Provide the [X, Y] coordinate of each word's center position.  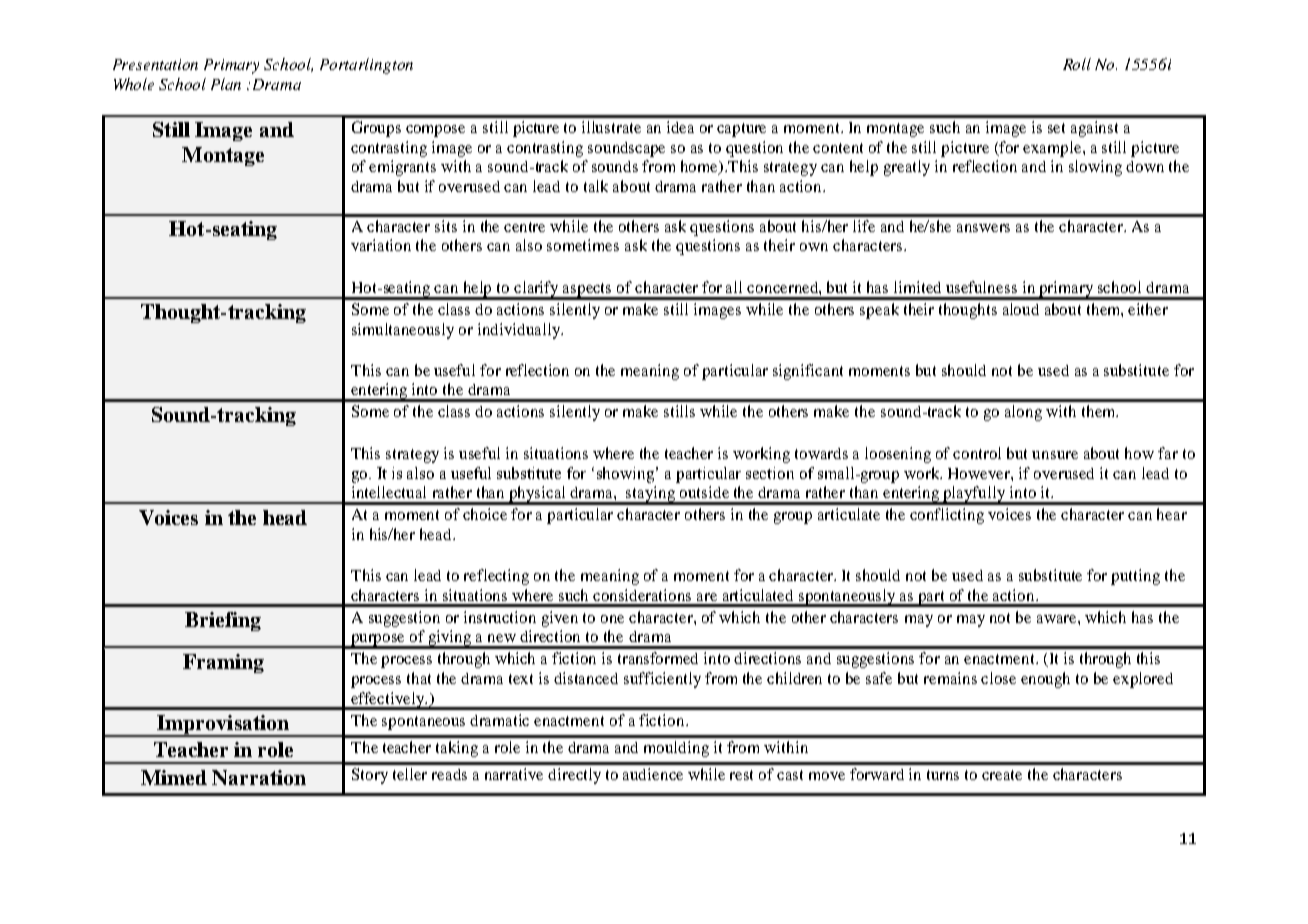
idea [680, 127]
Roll [1077, 64]
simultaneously [403, 331]
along [1023, 413]
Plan [226, 84]
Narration [259, 777]
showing [627, 475]
